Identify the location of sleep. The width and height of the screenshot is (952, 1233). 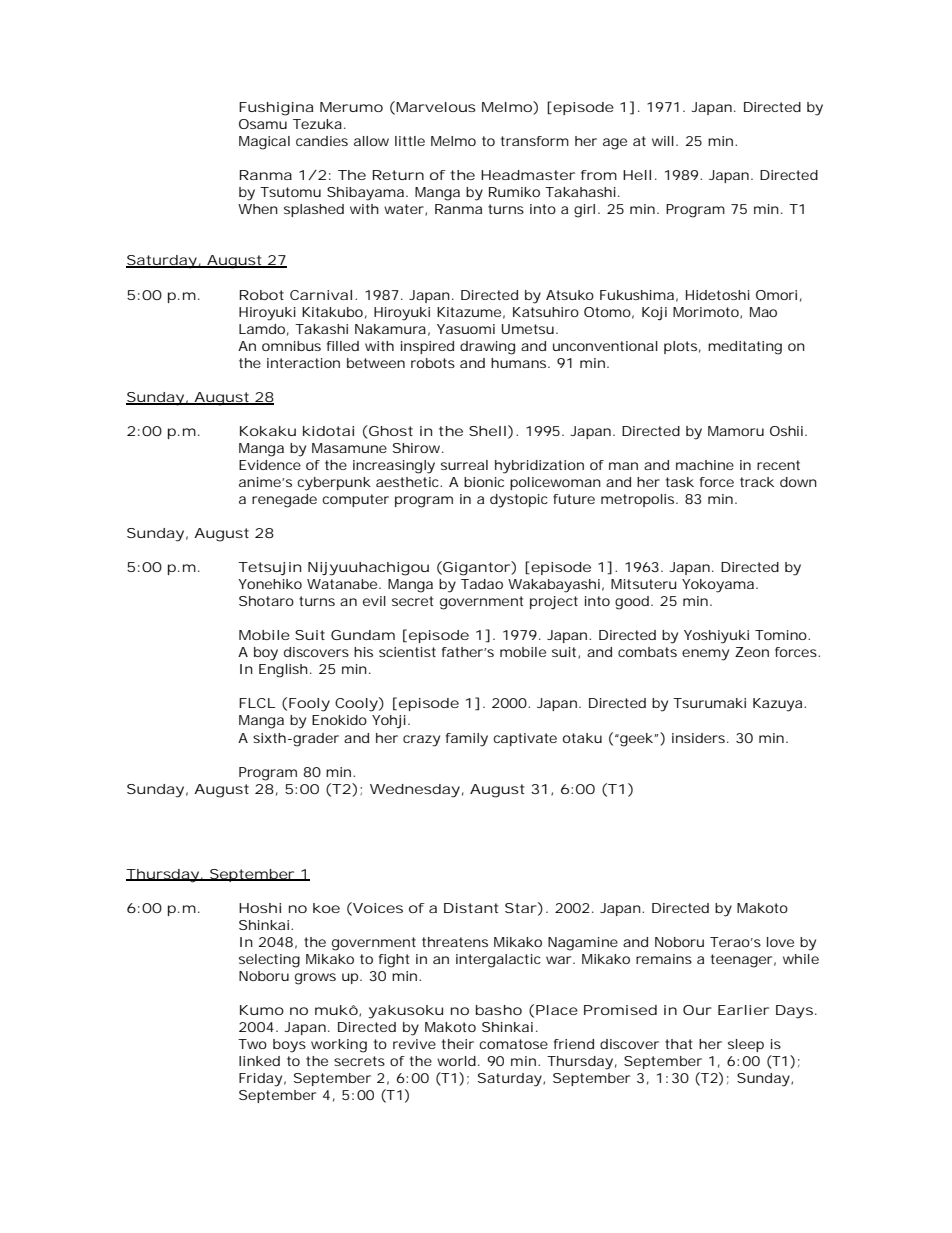
(746, 1045).
